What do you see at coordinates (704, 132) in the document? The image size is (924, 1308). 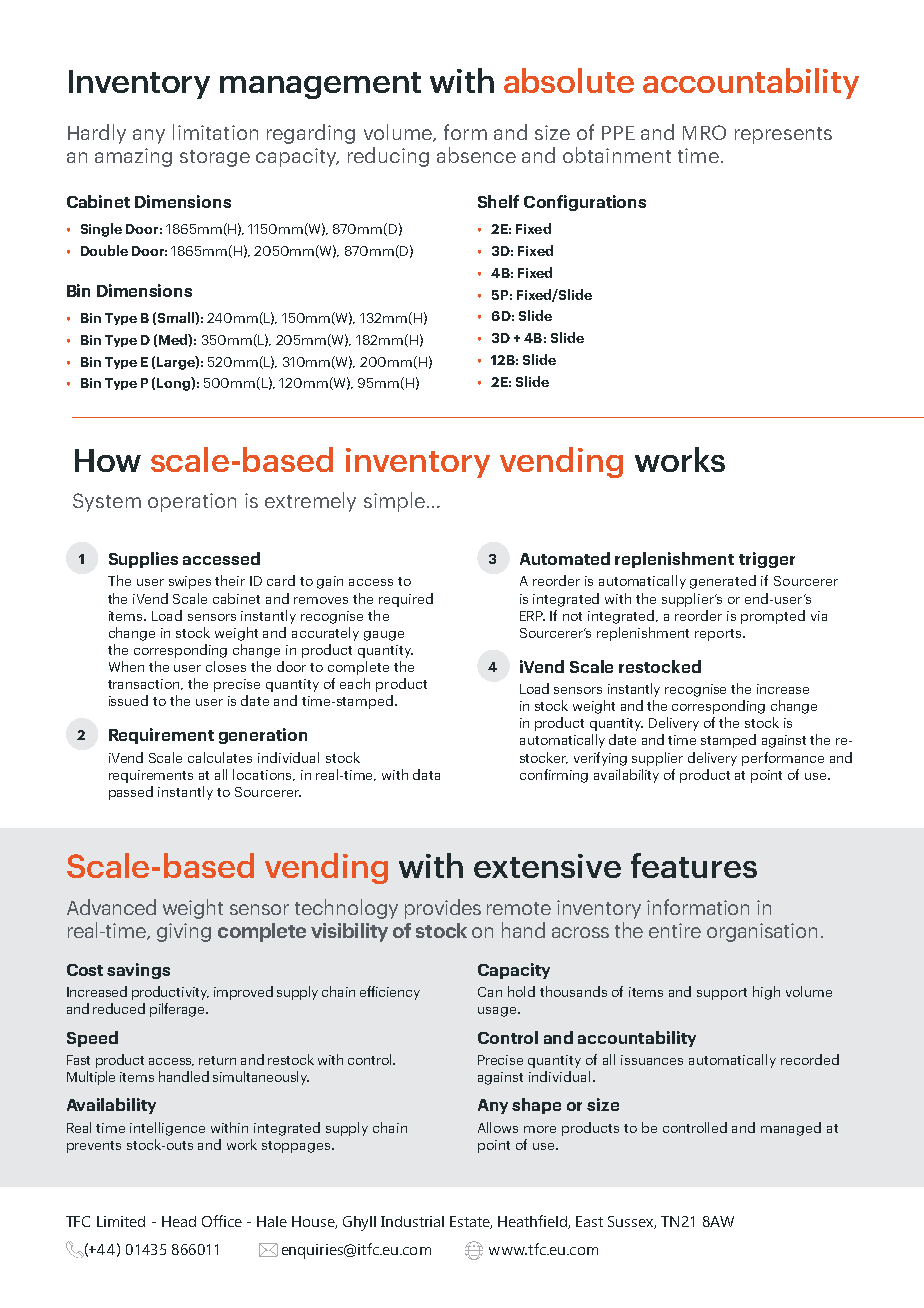 I see `MRO` at bounding box center [704, 132].
